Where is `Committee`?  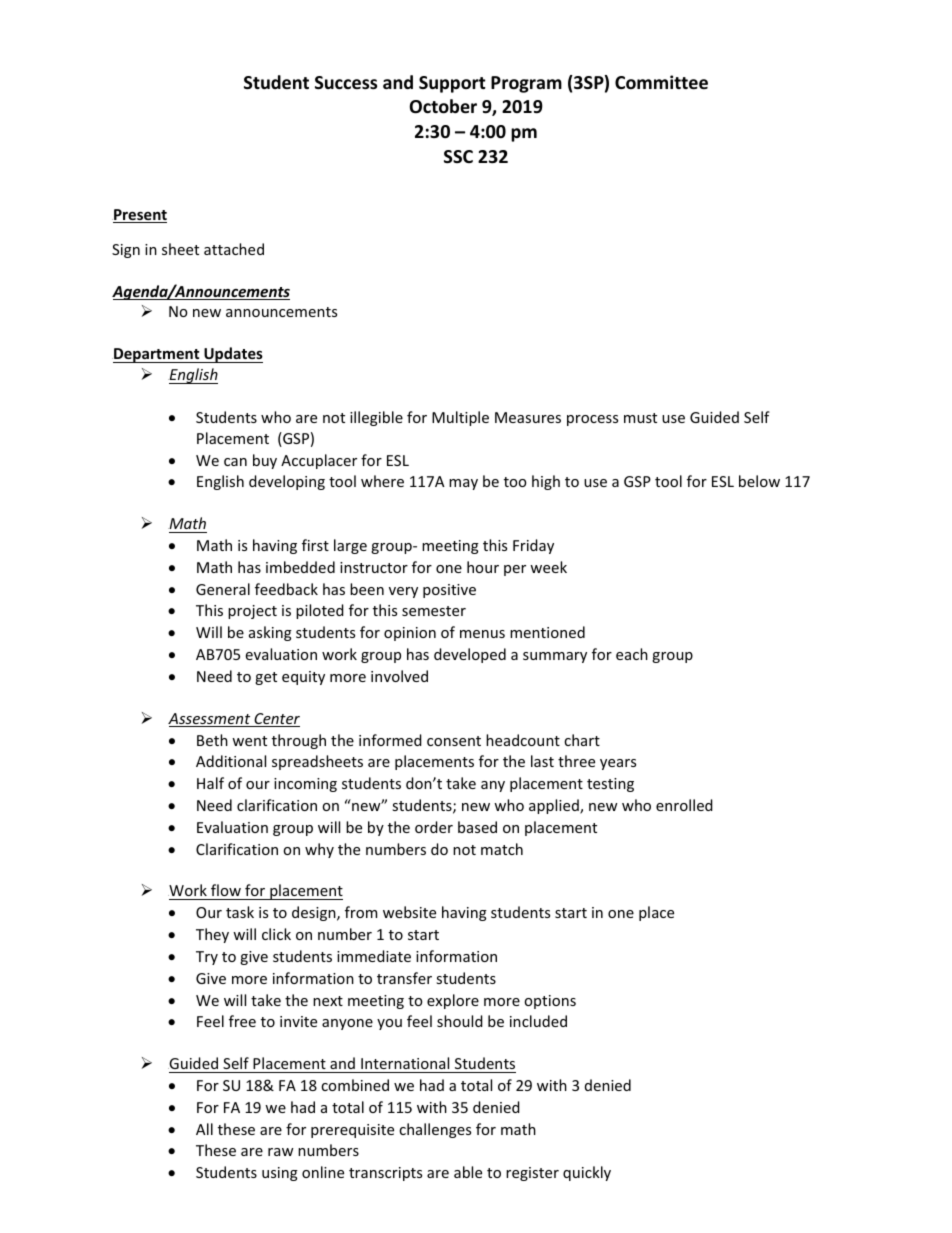
Committee is located at coordinates (661, 82).
